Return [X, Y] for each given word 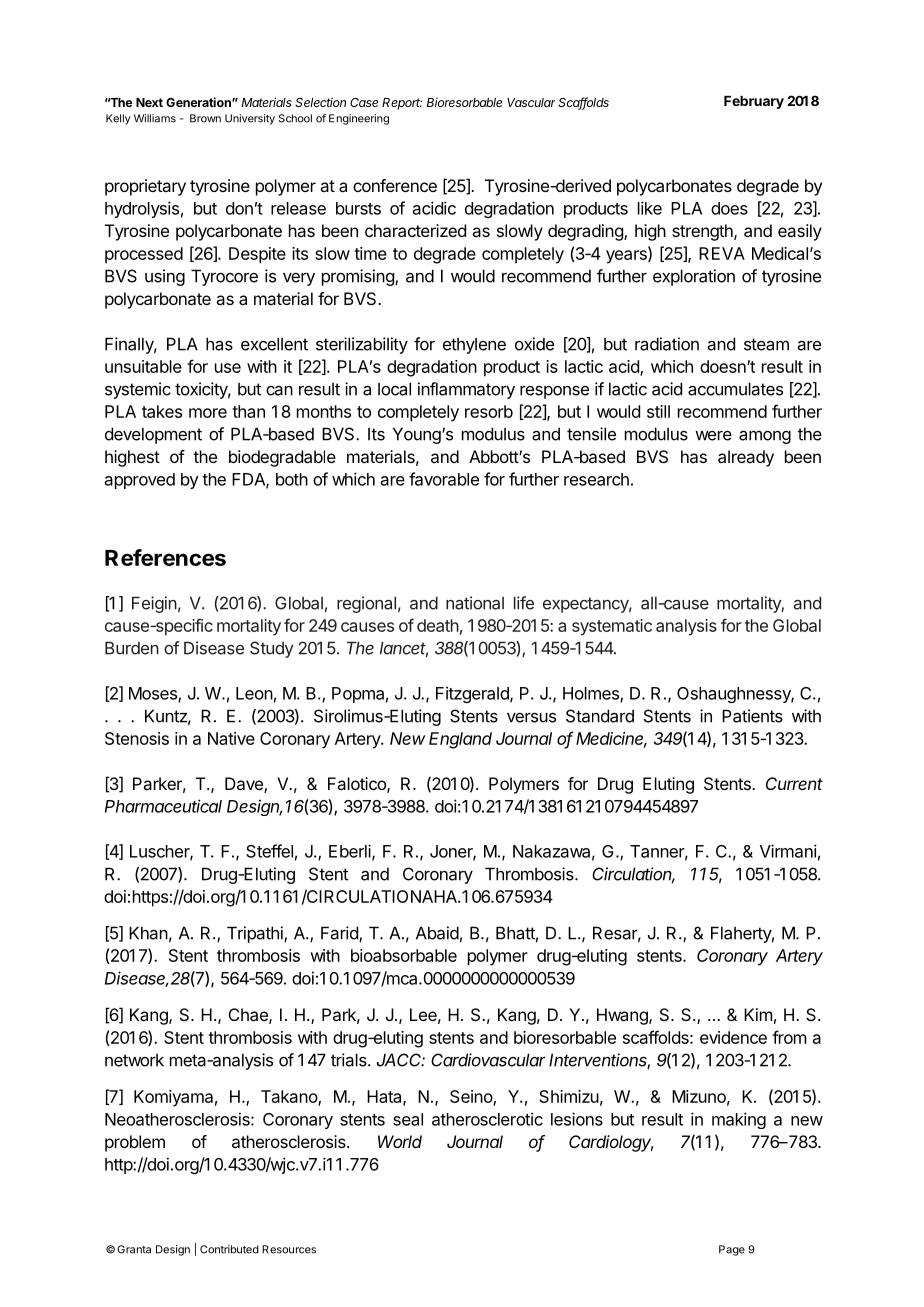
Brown [205, 118]
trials [350, 1060]
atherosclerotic [487, 1119]
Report [402, 104]
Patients [752, 716]
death [438, 625]
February [754, 102]
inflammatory [466, 390]
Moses [154, 694]
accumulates [735, 389]
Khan [148, 933]
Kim [758, 1014]
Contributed [229, 1249]
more [208, 413]
